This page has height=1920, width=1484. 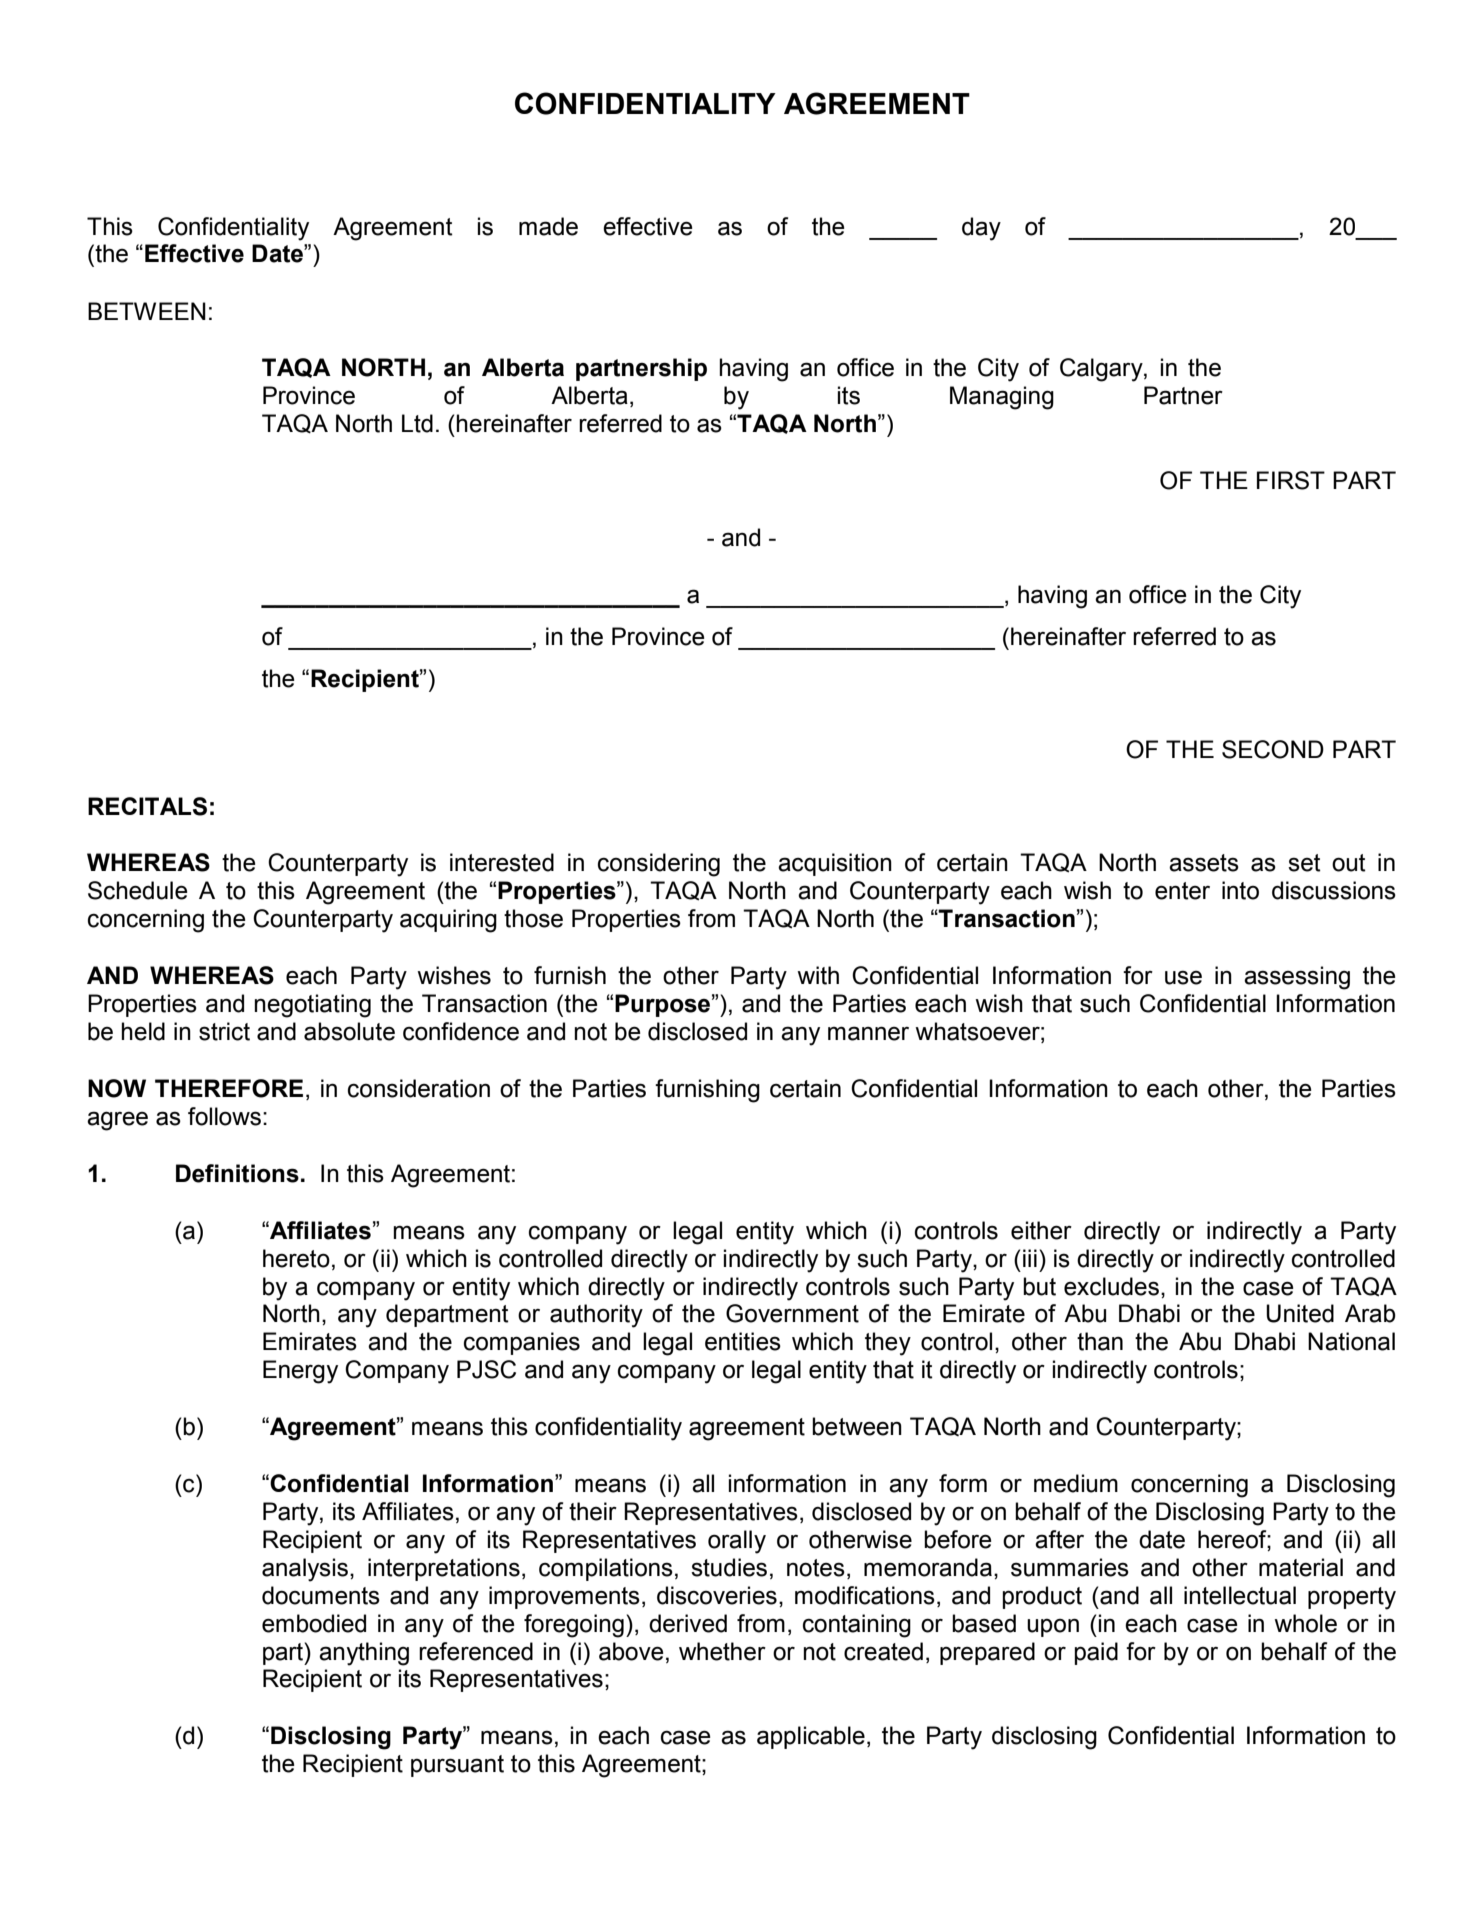 I want to click on anything, so click(x=364, y=1654).
